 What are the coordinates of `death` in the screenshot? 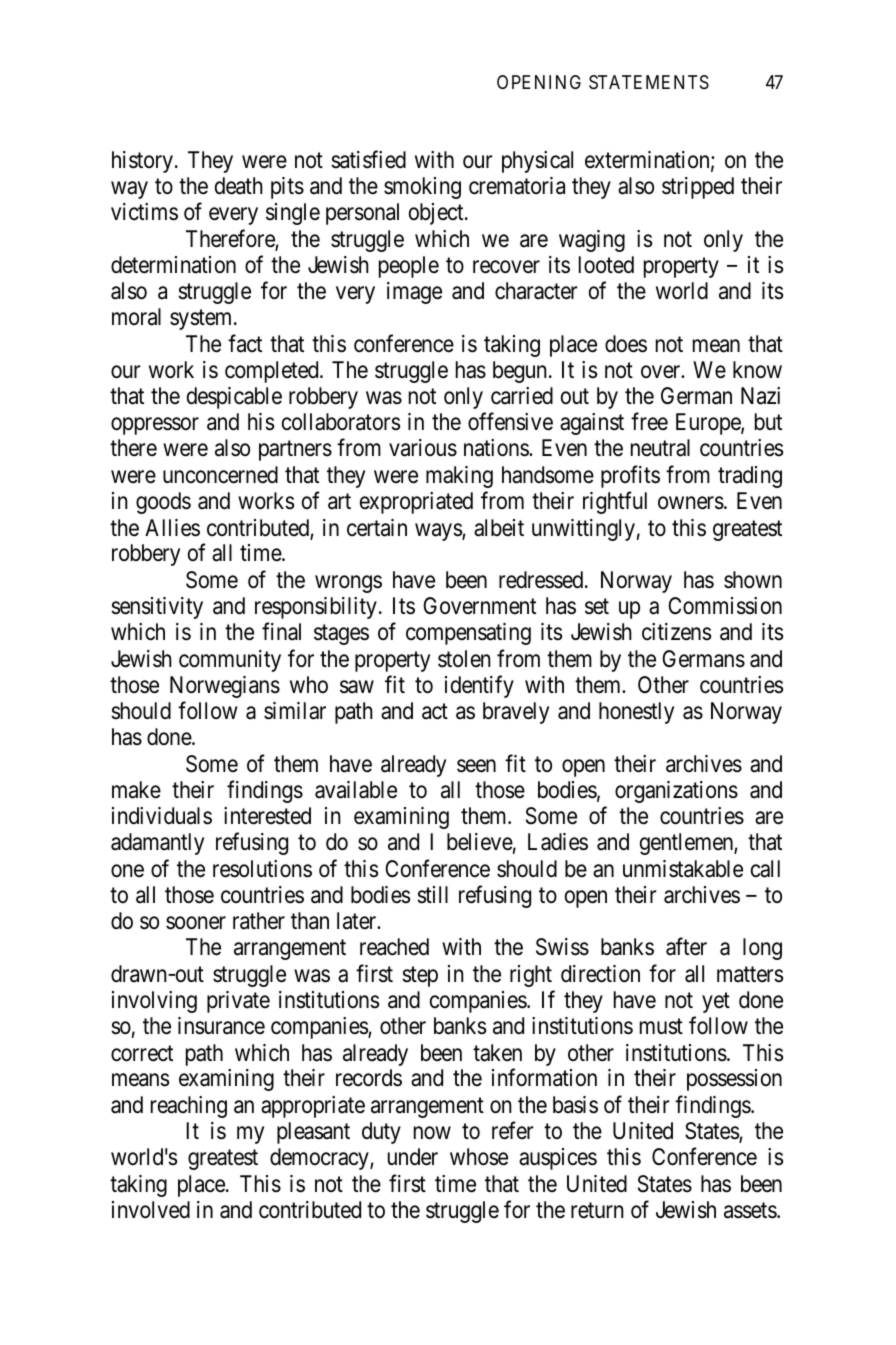 It's located at (239, 186).
